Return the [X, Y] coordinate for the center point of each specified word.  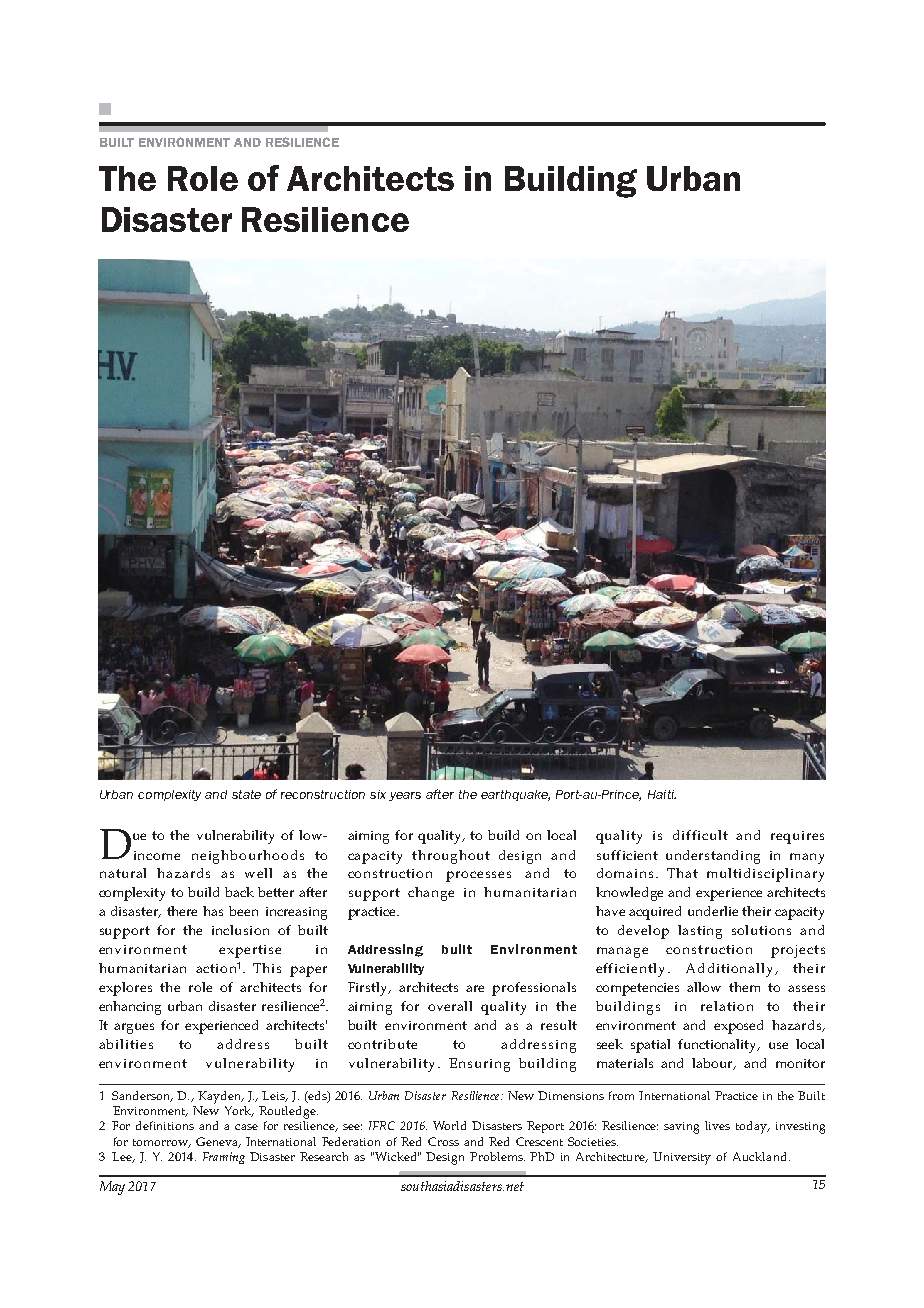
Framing [224, 1158]
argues [134, 1028]
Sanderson [142, 1096]
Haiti [662, 794]
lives [717, 1125]
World [449, 1125]
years [405, 796]
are [475, 988]
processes [478, 876]
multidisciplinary [765, 875]
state [246, 794]
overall [450, 1006]
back [239, 892]
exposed [738, 1027]
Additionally [731, 970]
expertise [250, 951]
